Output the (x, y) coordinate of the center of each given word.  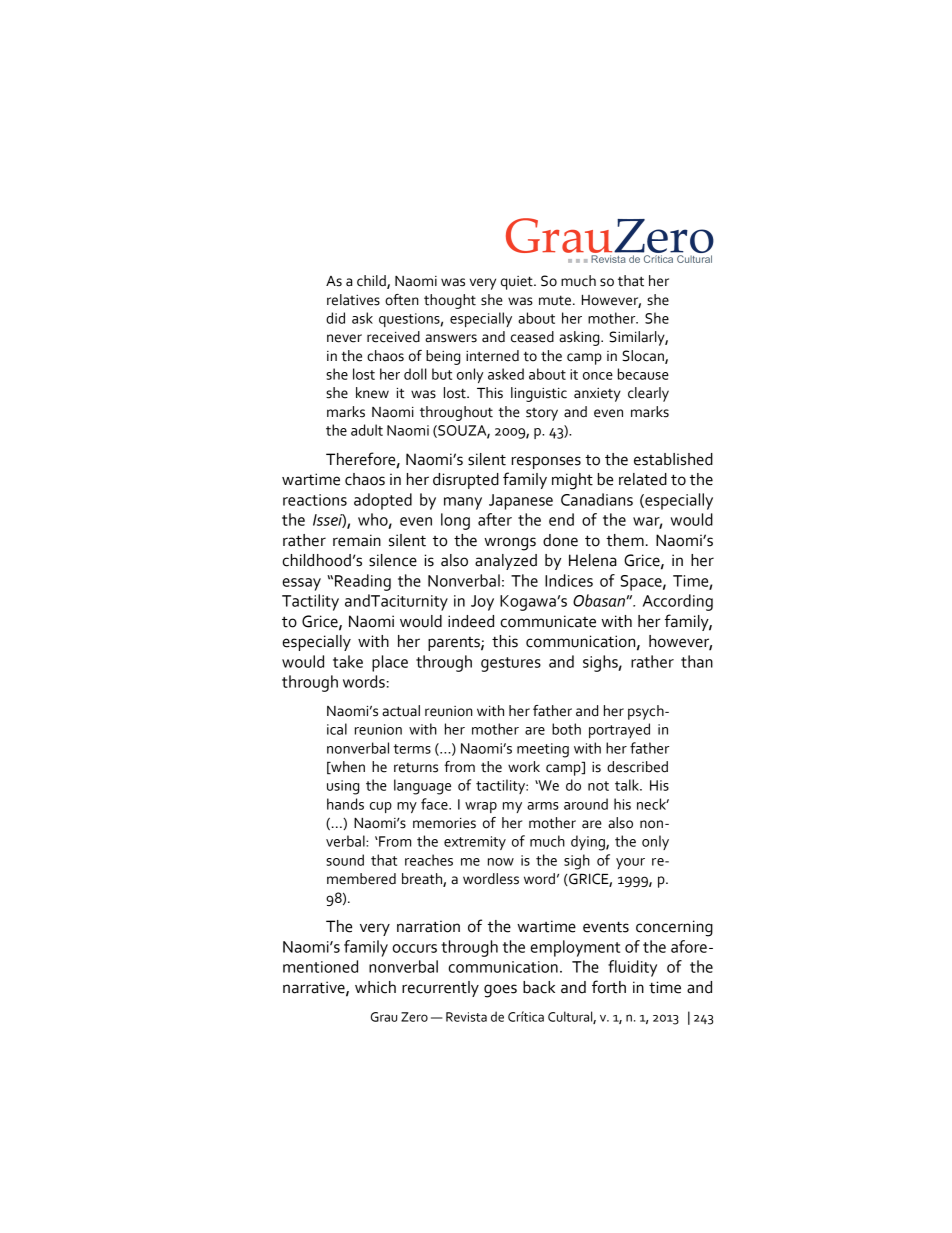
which (375, 987)
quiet (518, 283)
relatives (353, 300)
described (637, 767)
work (524, 767)
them (625, 540)
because (643, 374)
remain (357, 540)
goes (500, 991)
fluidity (632, 968)
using (343, 787)
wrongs (510, 544)
